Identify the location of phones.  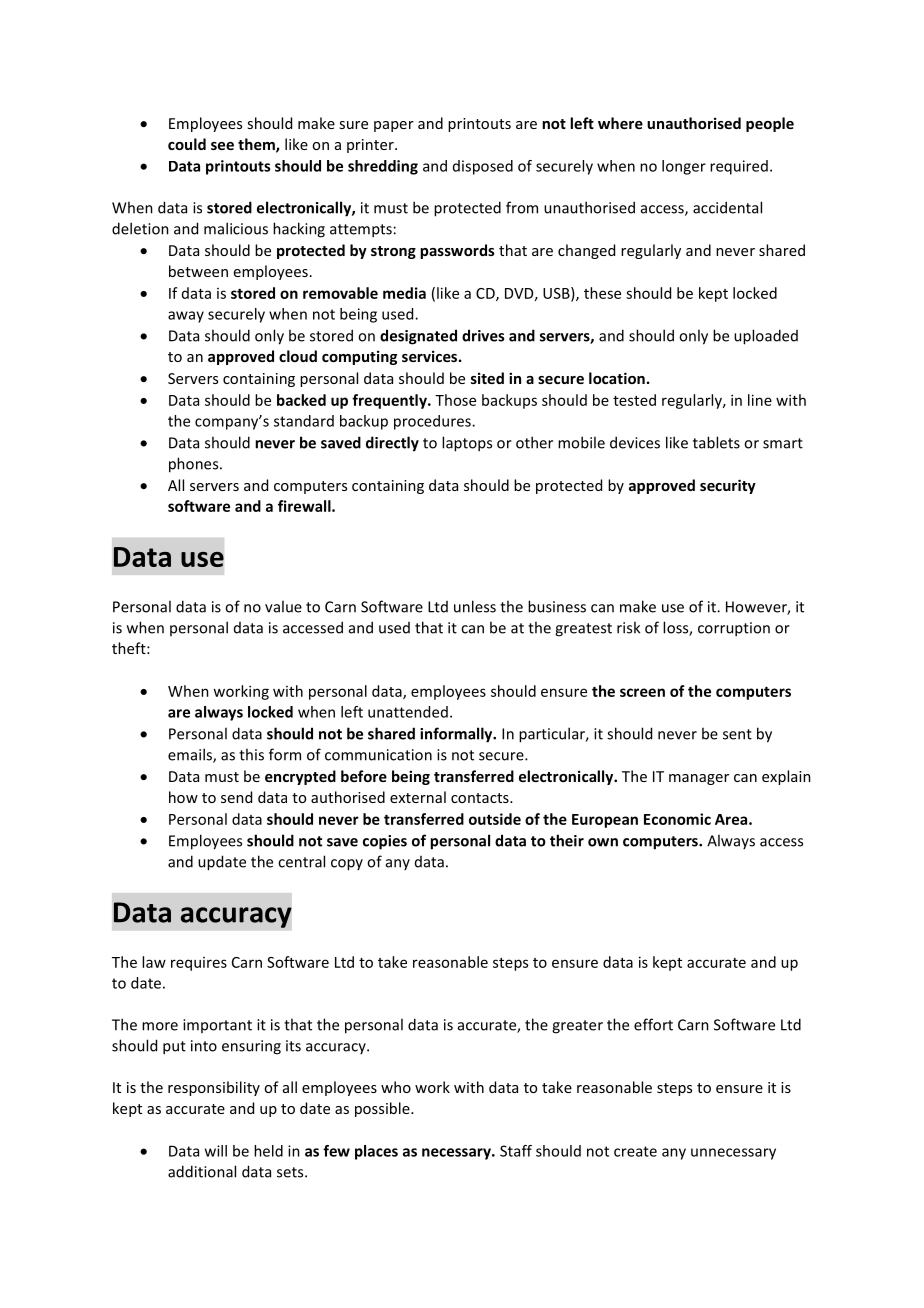
(195, 465).
